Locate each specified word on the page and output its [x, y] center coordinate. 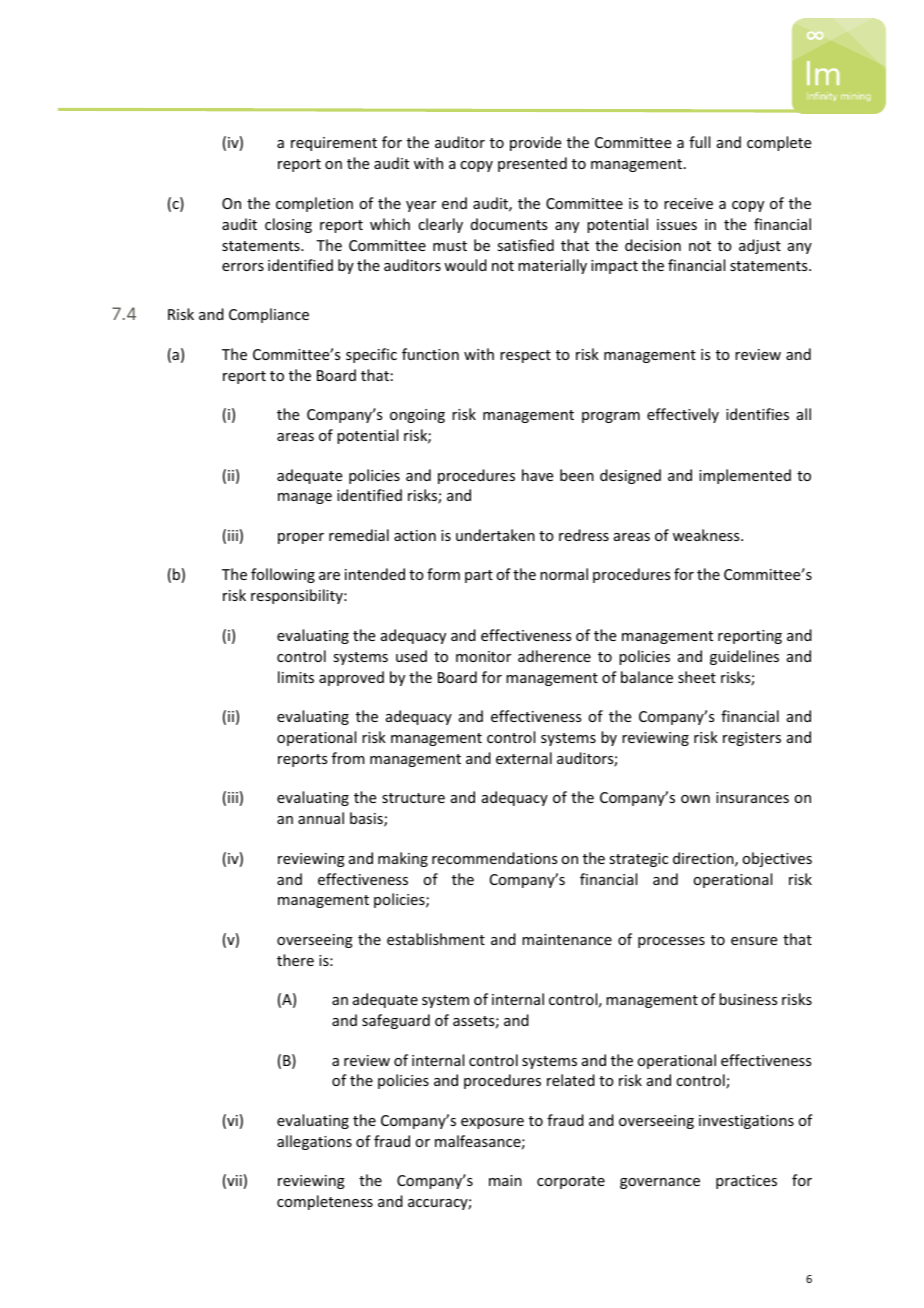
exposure [492, 1123]
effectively [683, 415]
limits [296, 677]
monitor [483, 656]
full [699, 142]
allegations [314, 1142]
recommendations [494, 858]
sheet [697, 677]
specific [371, 355]
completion [314, 204]
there [295, 960]
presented [532, 164]
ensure [754, 941]
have [537, 475]
